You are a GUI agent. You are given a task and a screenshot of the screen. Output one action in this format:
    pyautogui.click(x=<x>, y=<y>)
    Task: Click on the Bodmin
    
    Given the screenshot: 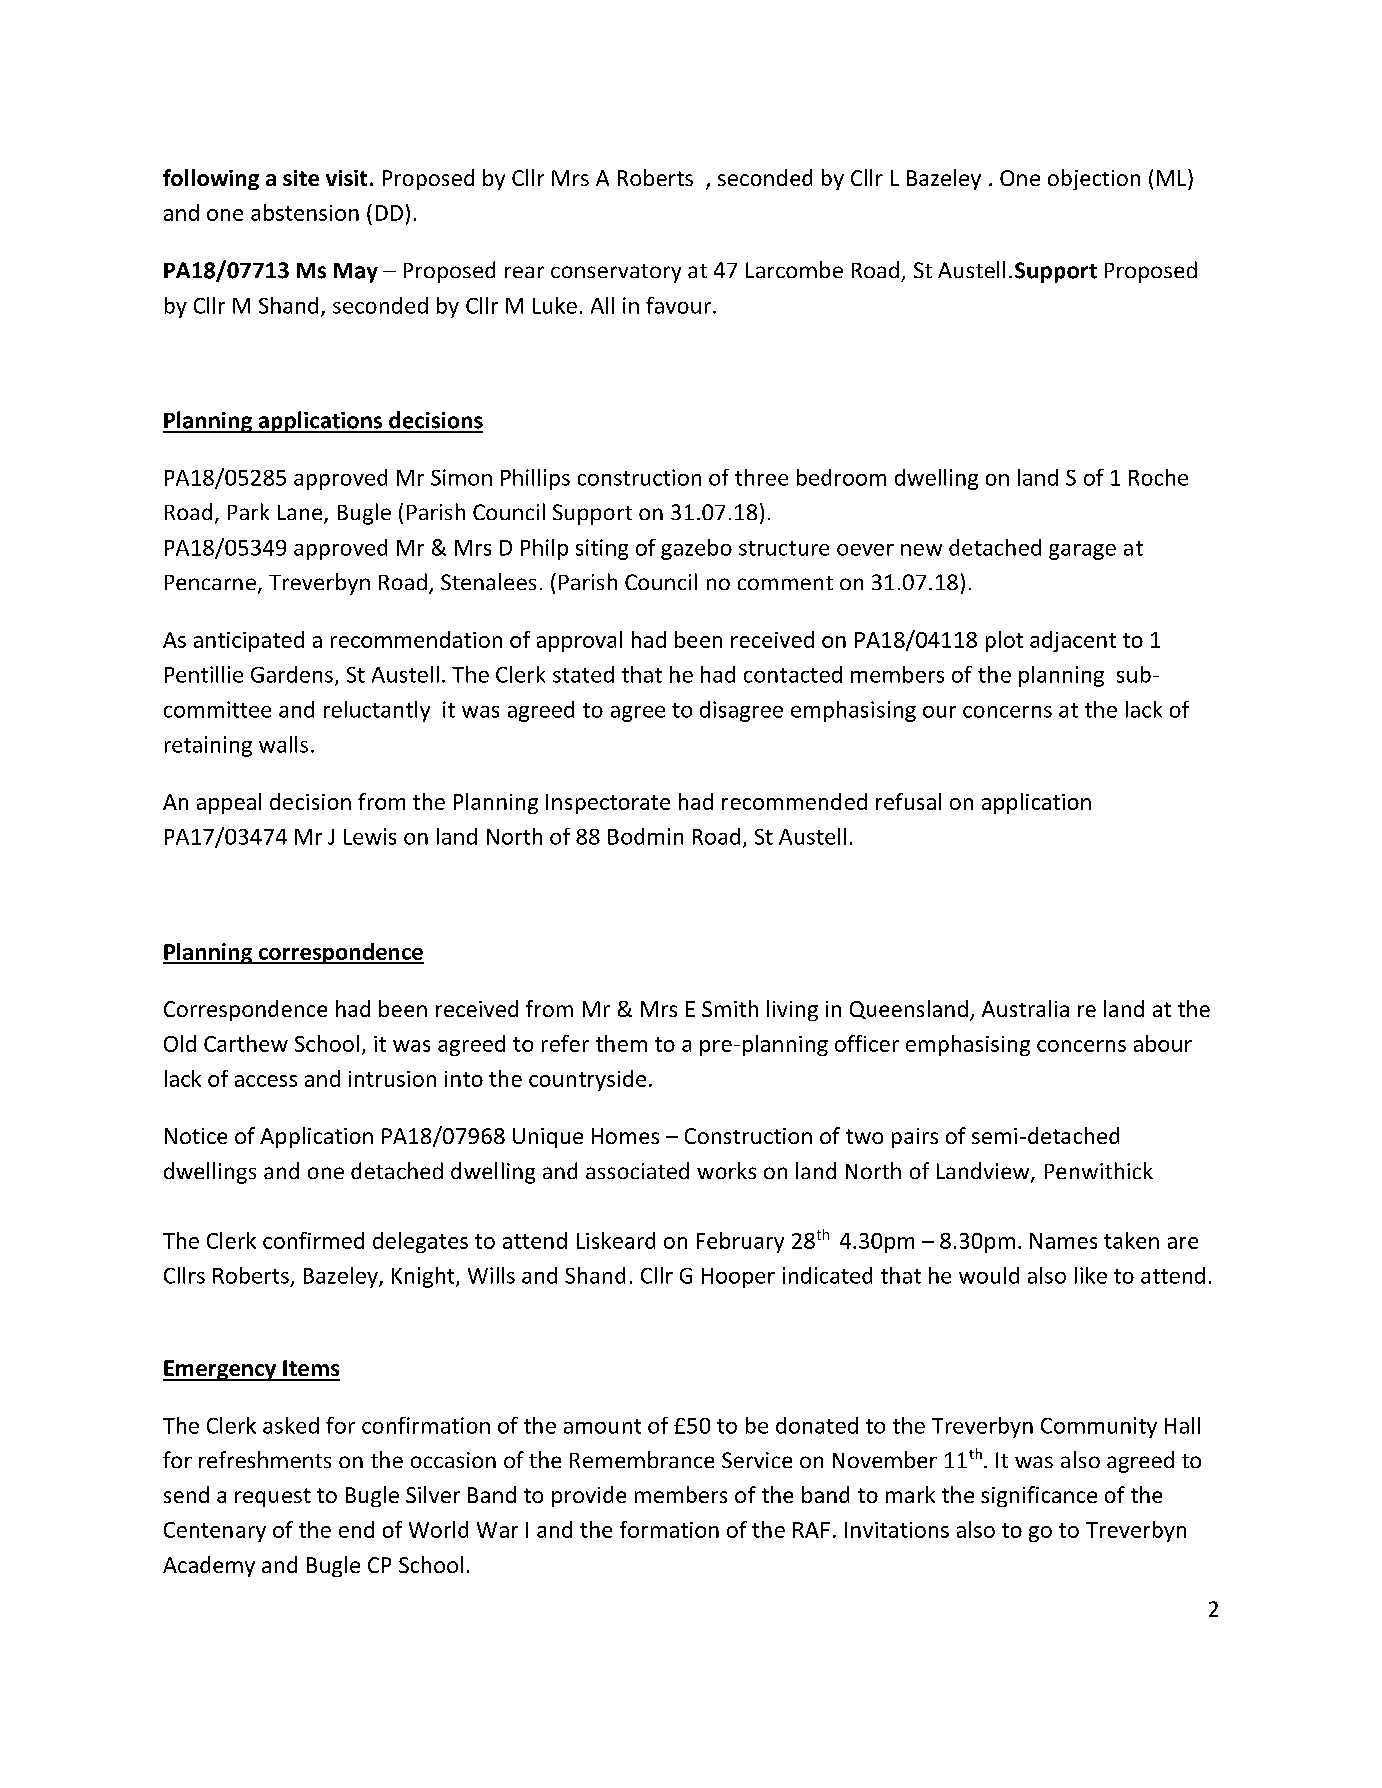 What is the action you would take?
    pyautogui.click(x=645, y=836)
